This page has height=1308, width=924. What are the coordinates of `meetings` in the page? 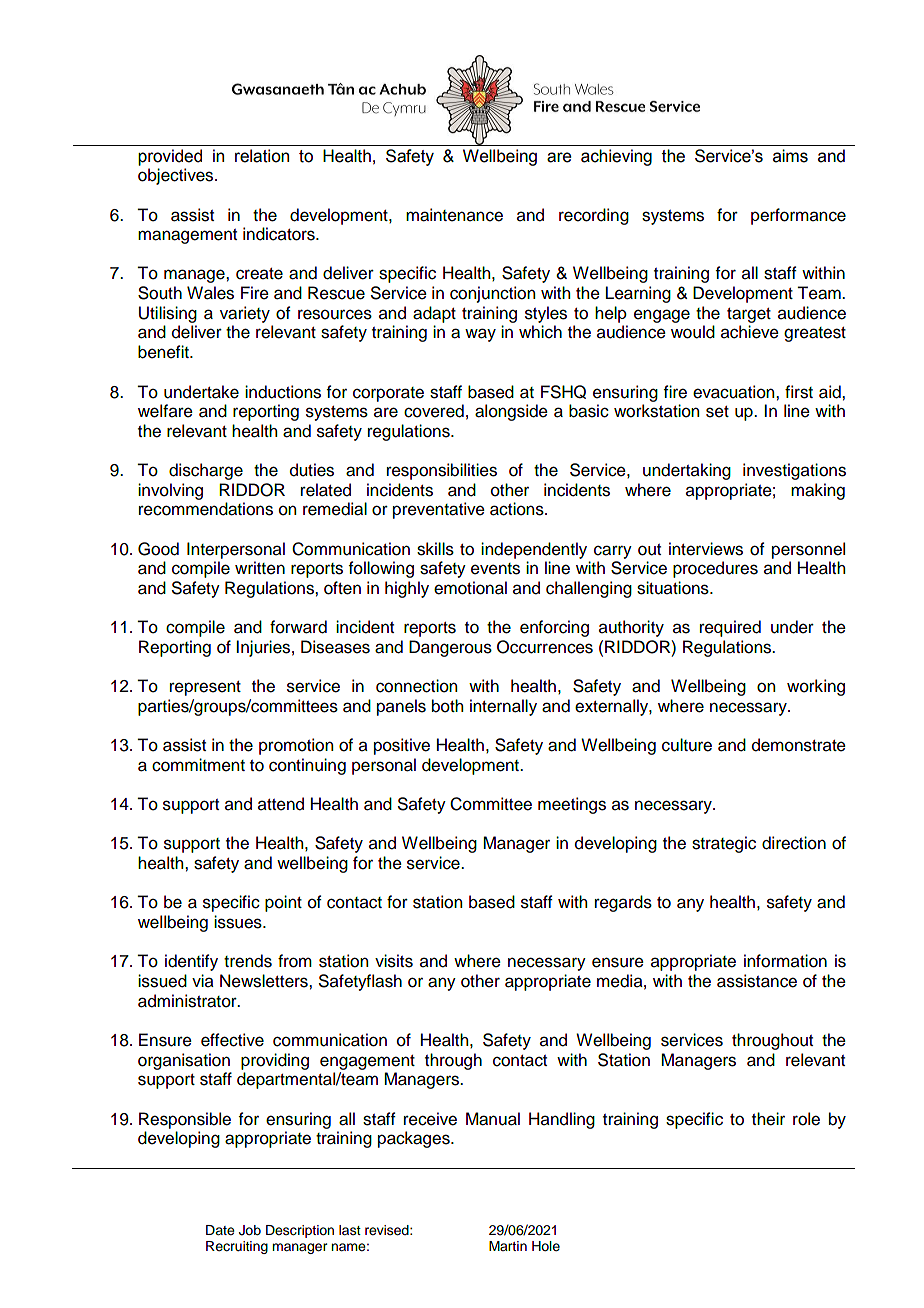 It's located at (572, 805).
